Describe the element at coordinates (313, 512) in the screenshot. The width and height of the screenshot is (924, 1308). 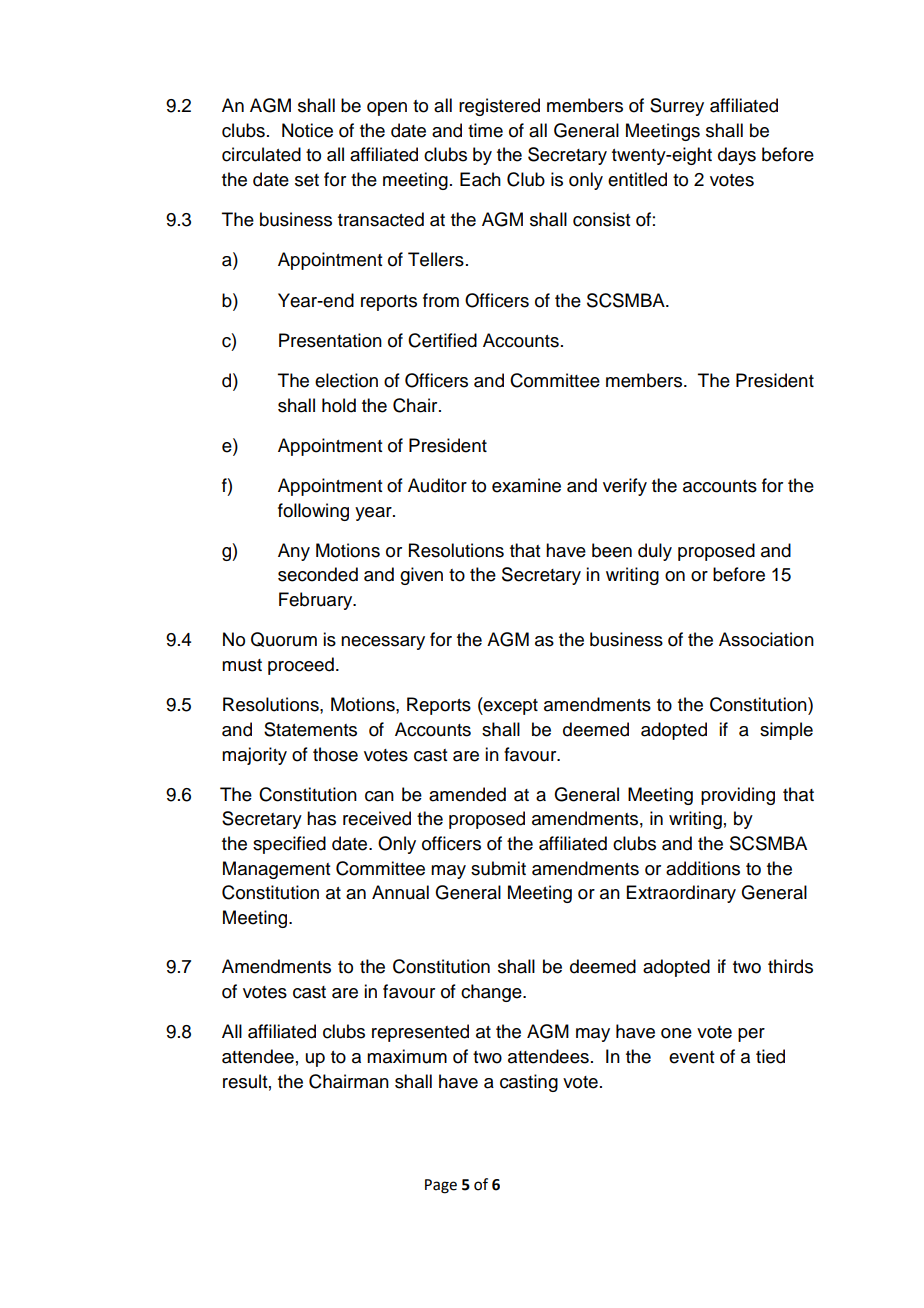
I see `following` at that location.
